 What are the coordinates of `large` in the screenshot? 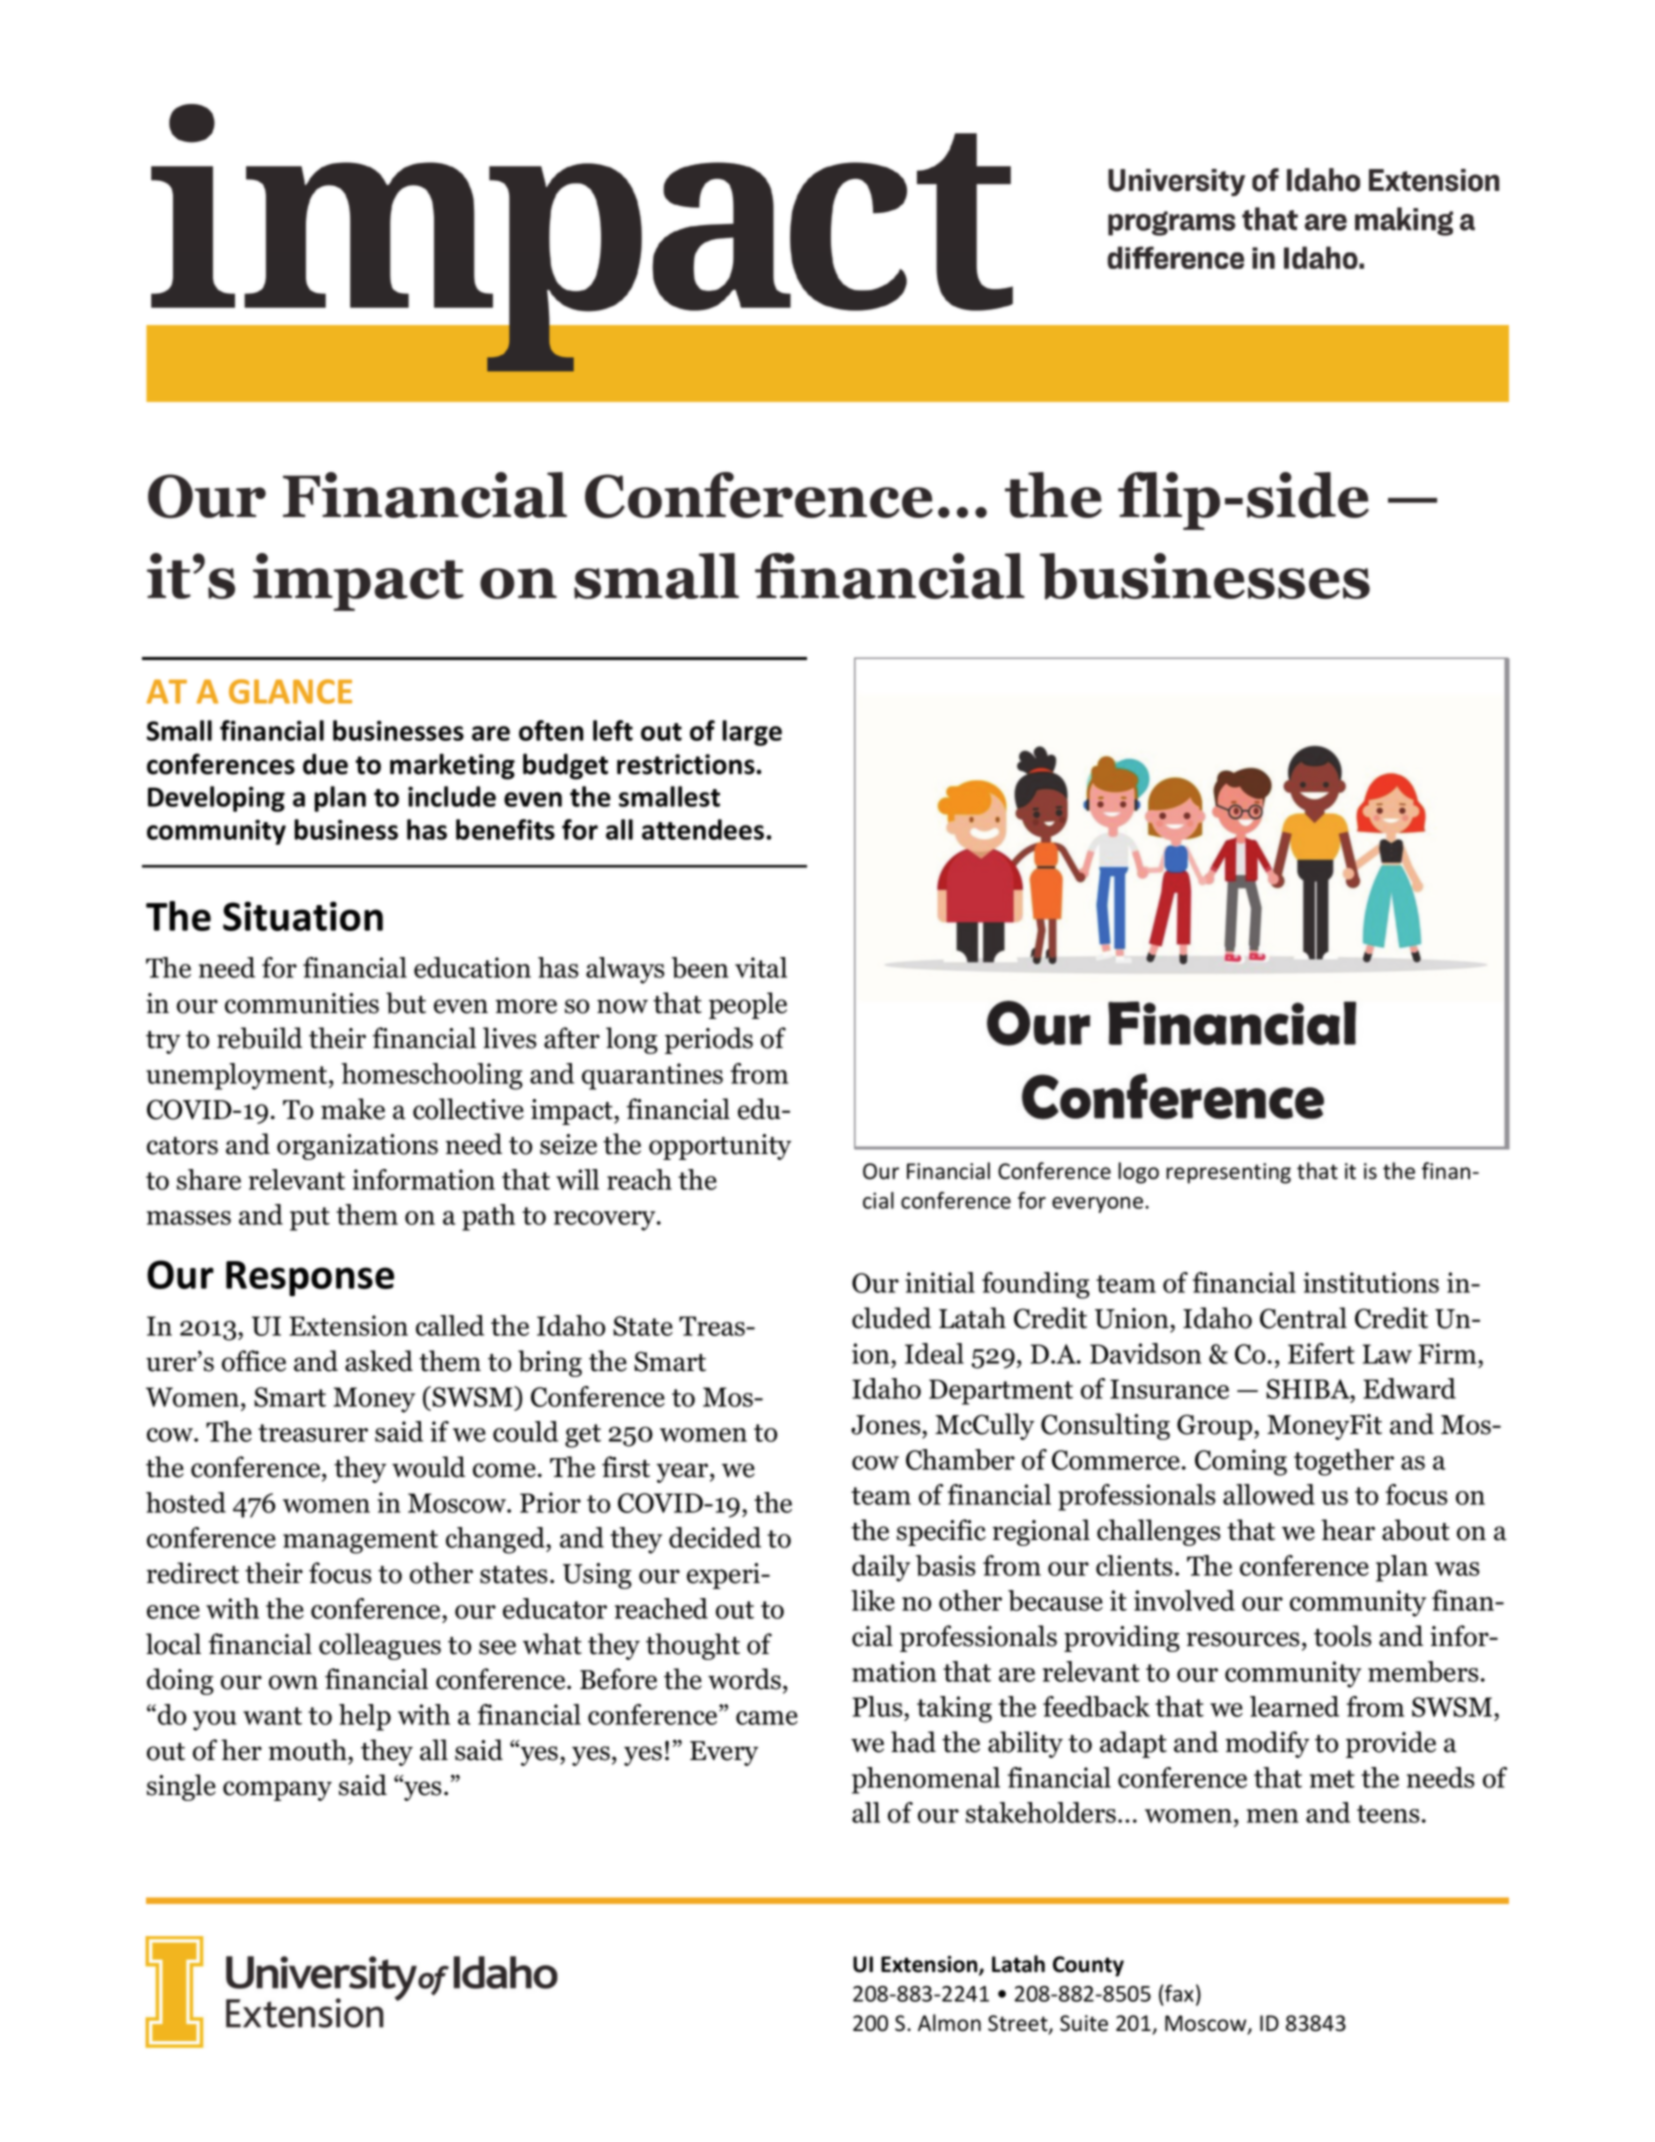 It's located at (752, 733).
